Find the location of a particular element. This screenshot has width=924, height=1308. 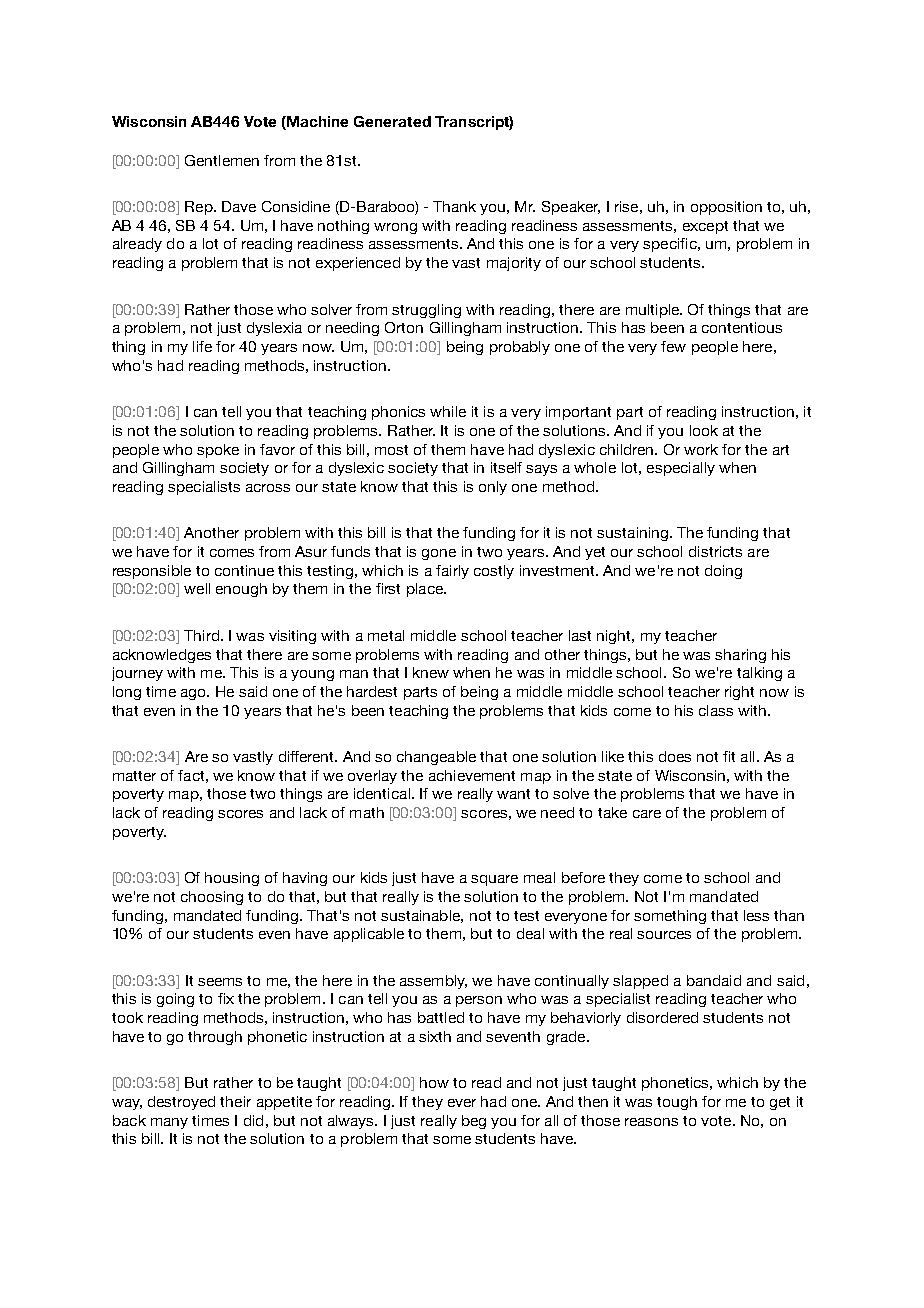

place is located at coordinates (426, 590).
